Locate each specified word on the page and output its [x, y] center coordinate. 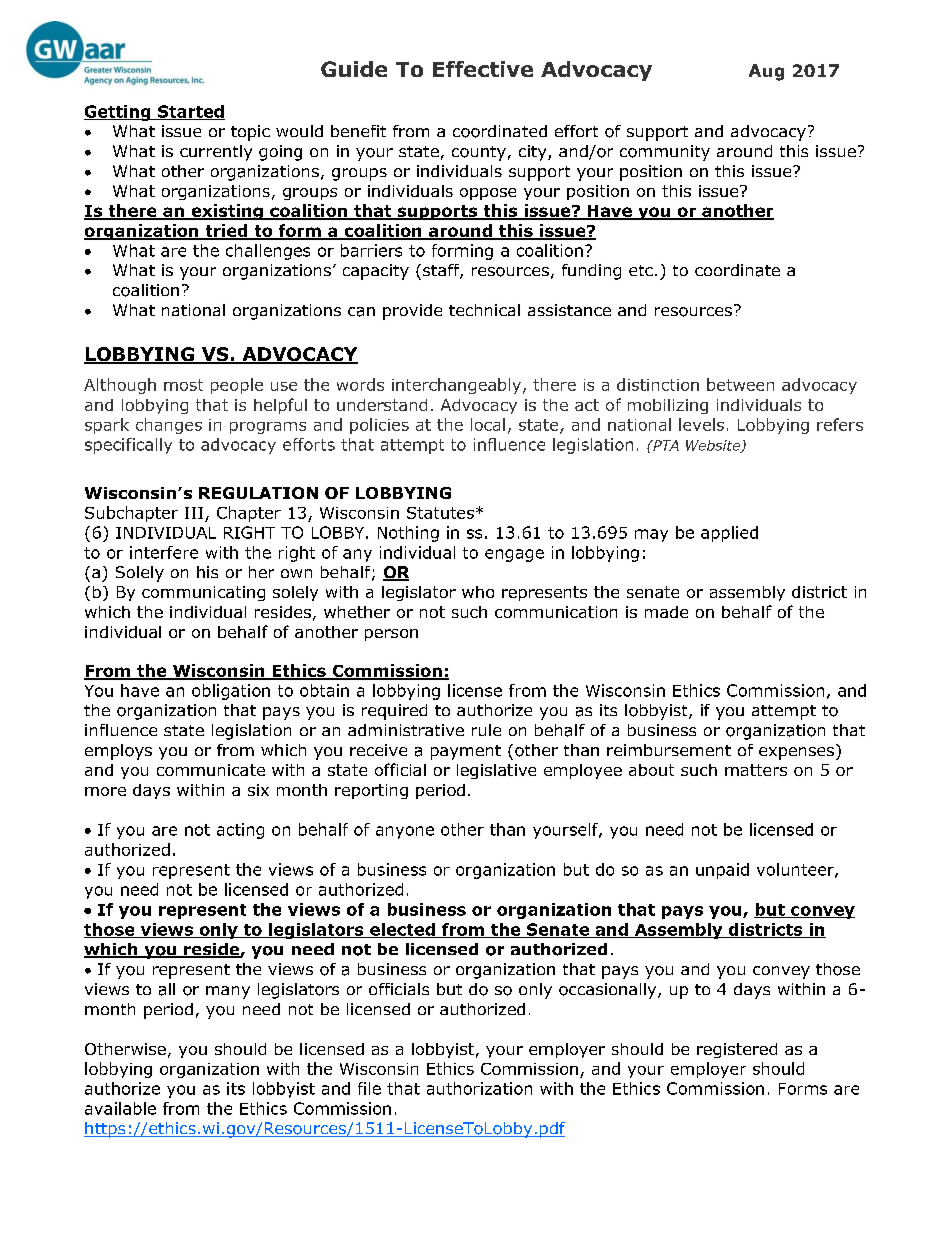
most [183, 385]
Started [190, 112]
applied [729, 534]
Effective [483, 69]
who [478, 592]
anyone [405, 832]
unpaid [722, 871]
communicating [203, 593]
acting [240, 831]
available [120, 1108]
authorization [479, 1088]
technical [484, 310]
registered [737, 1050]
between [740, 384]
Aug [766, 72]
